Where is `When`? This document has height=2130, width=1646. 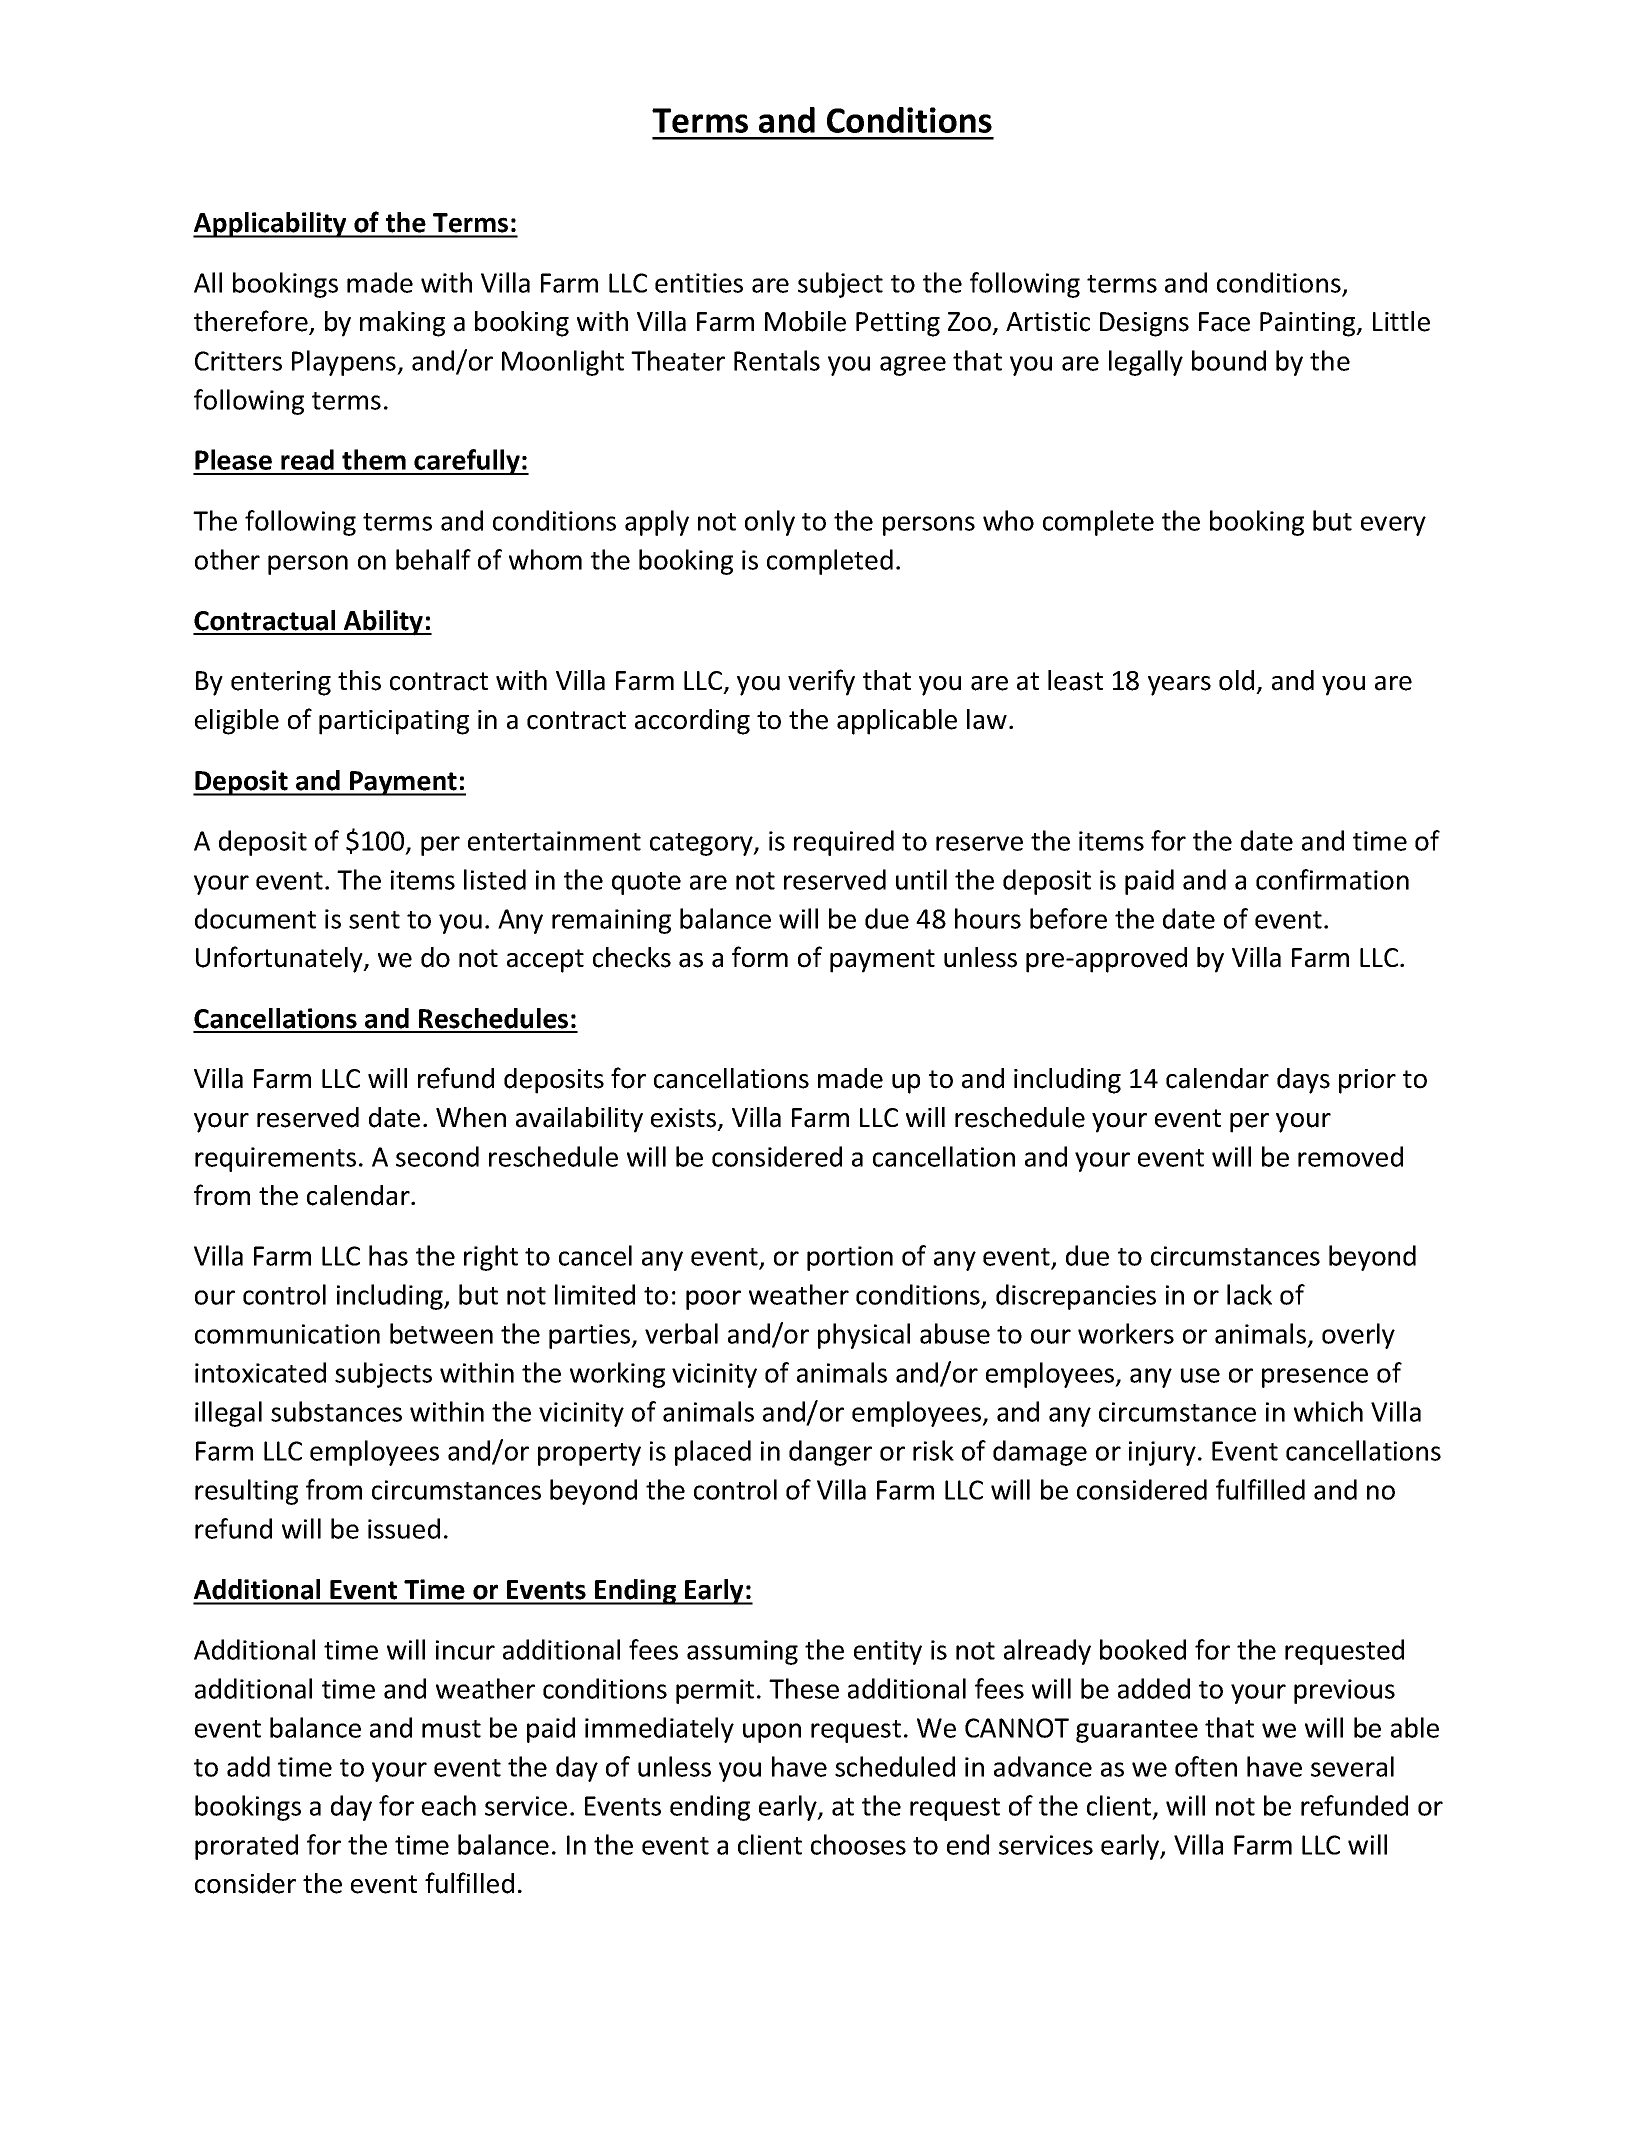 When is located at coordinates (471, 1117).
